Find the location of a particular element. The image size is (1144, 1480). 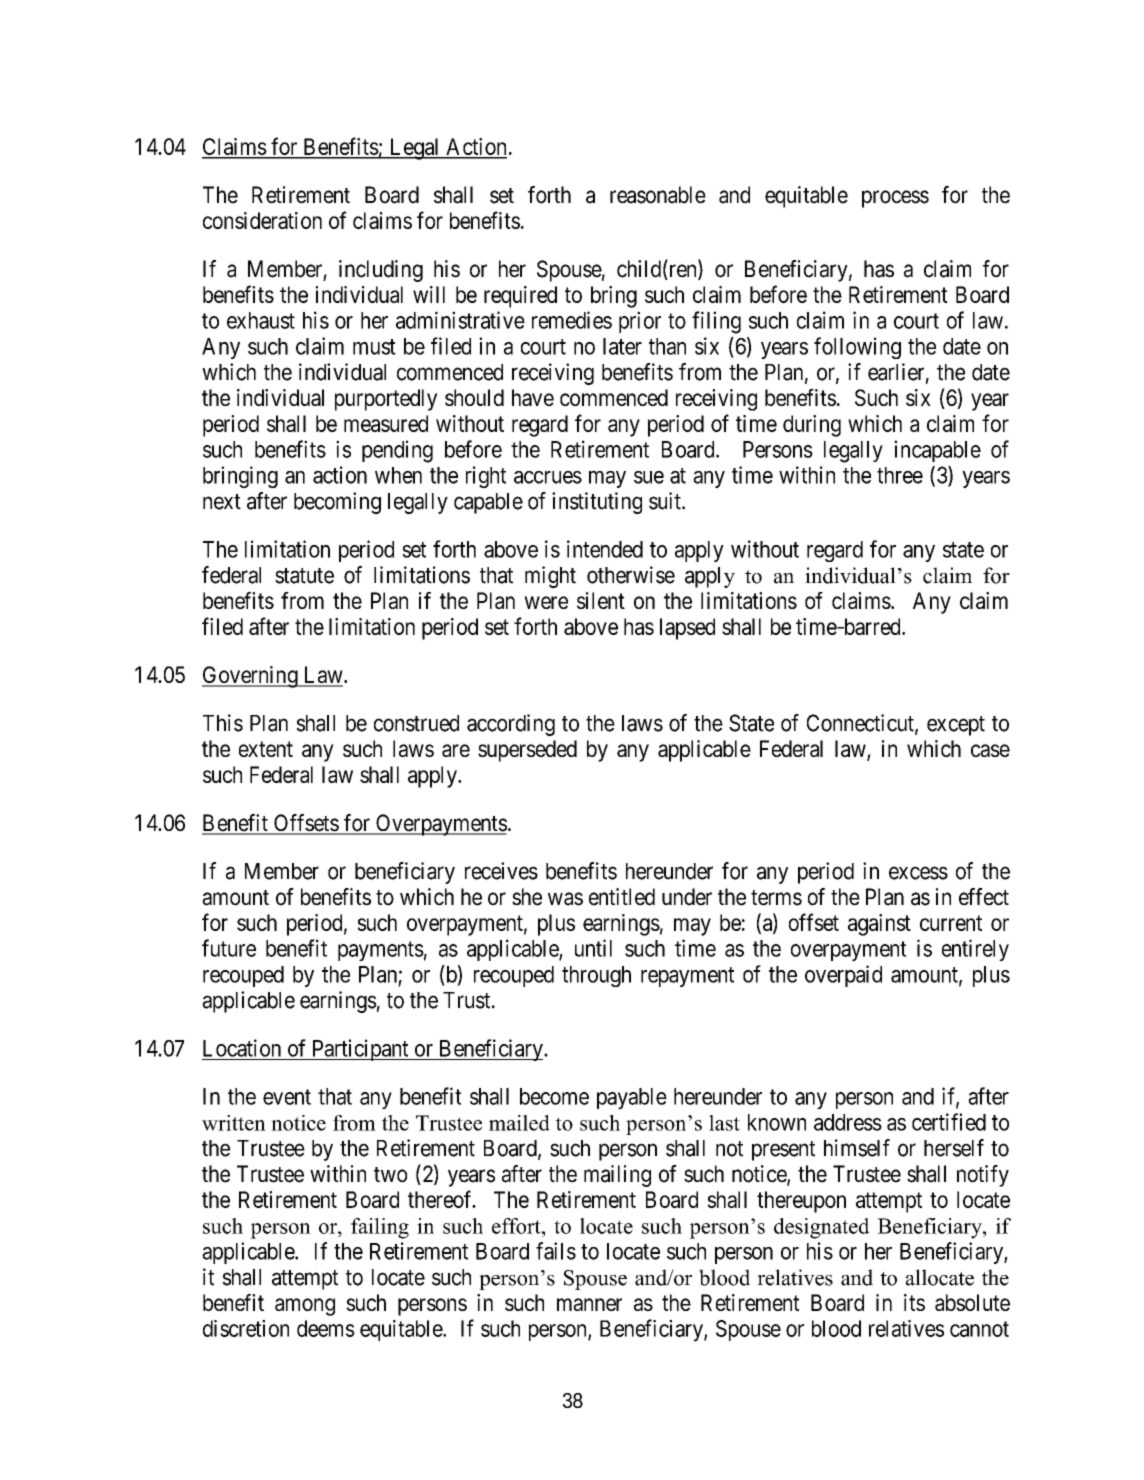

among is located at coordinates (305, 1307).
